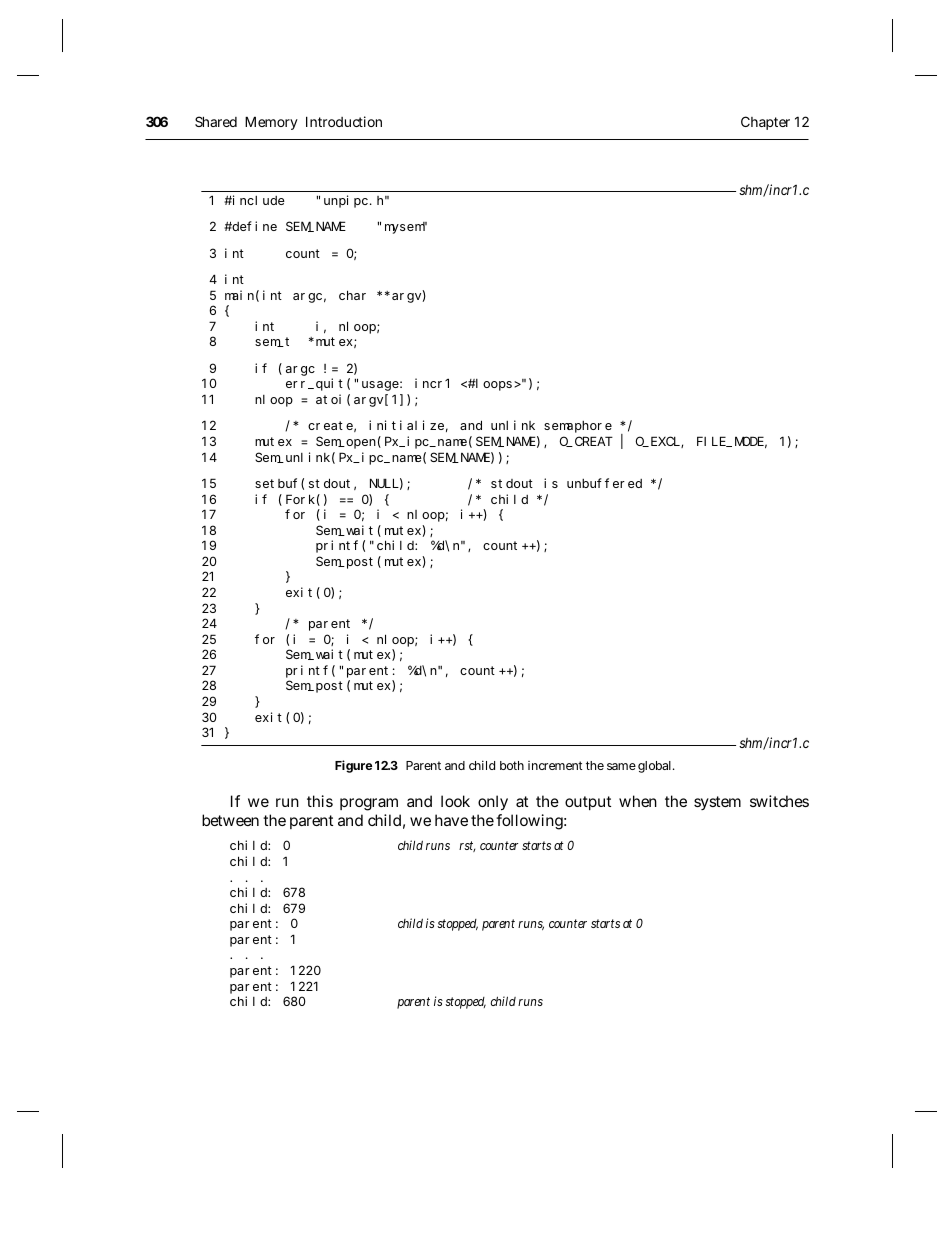 The height and width of the image is (1233, 952). Describe the element at coordinates (765, 123) in the image. I see `Chapter` at that location.
